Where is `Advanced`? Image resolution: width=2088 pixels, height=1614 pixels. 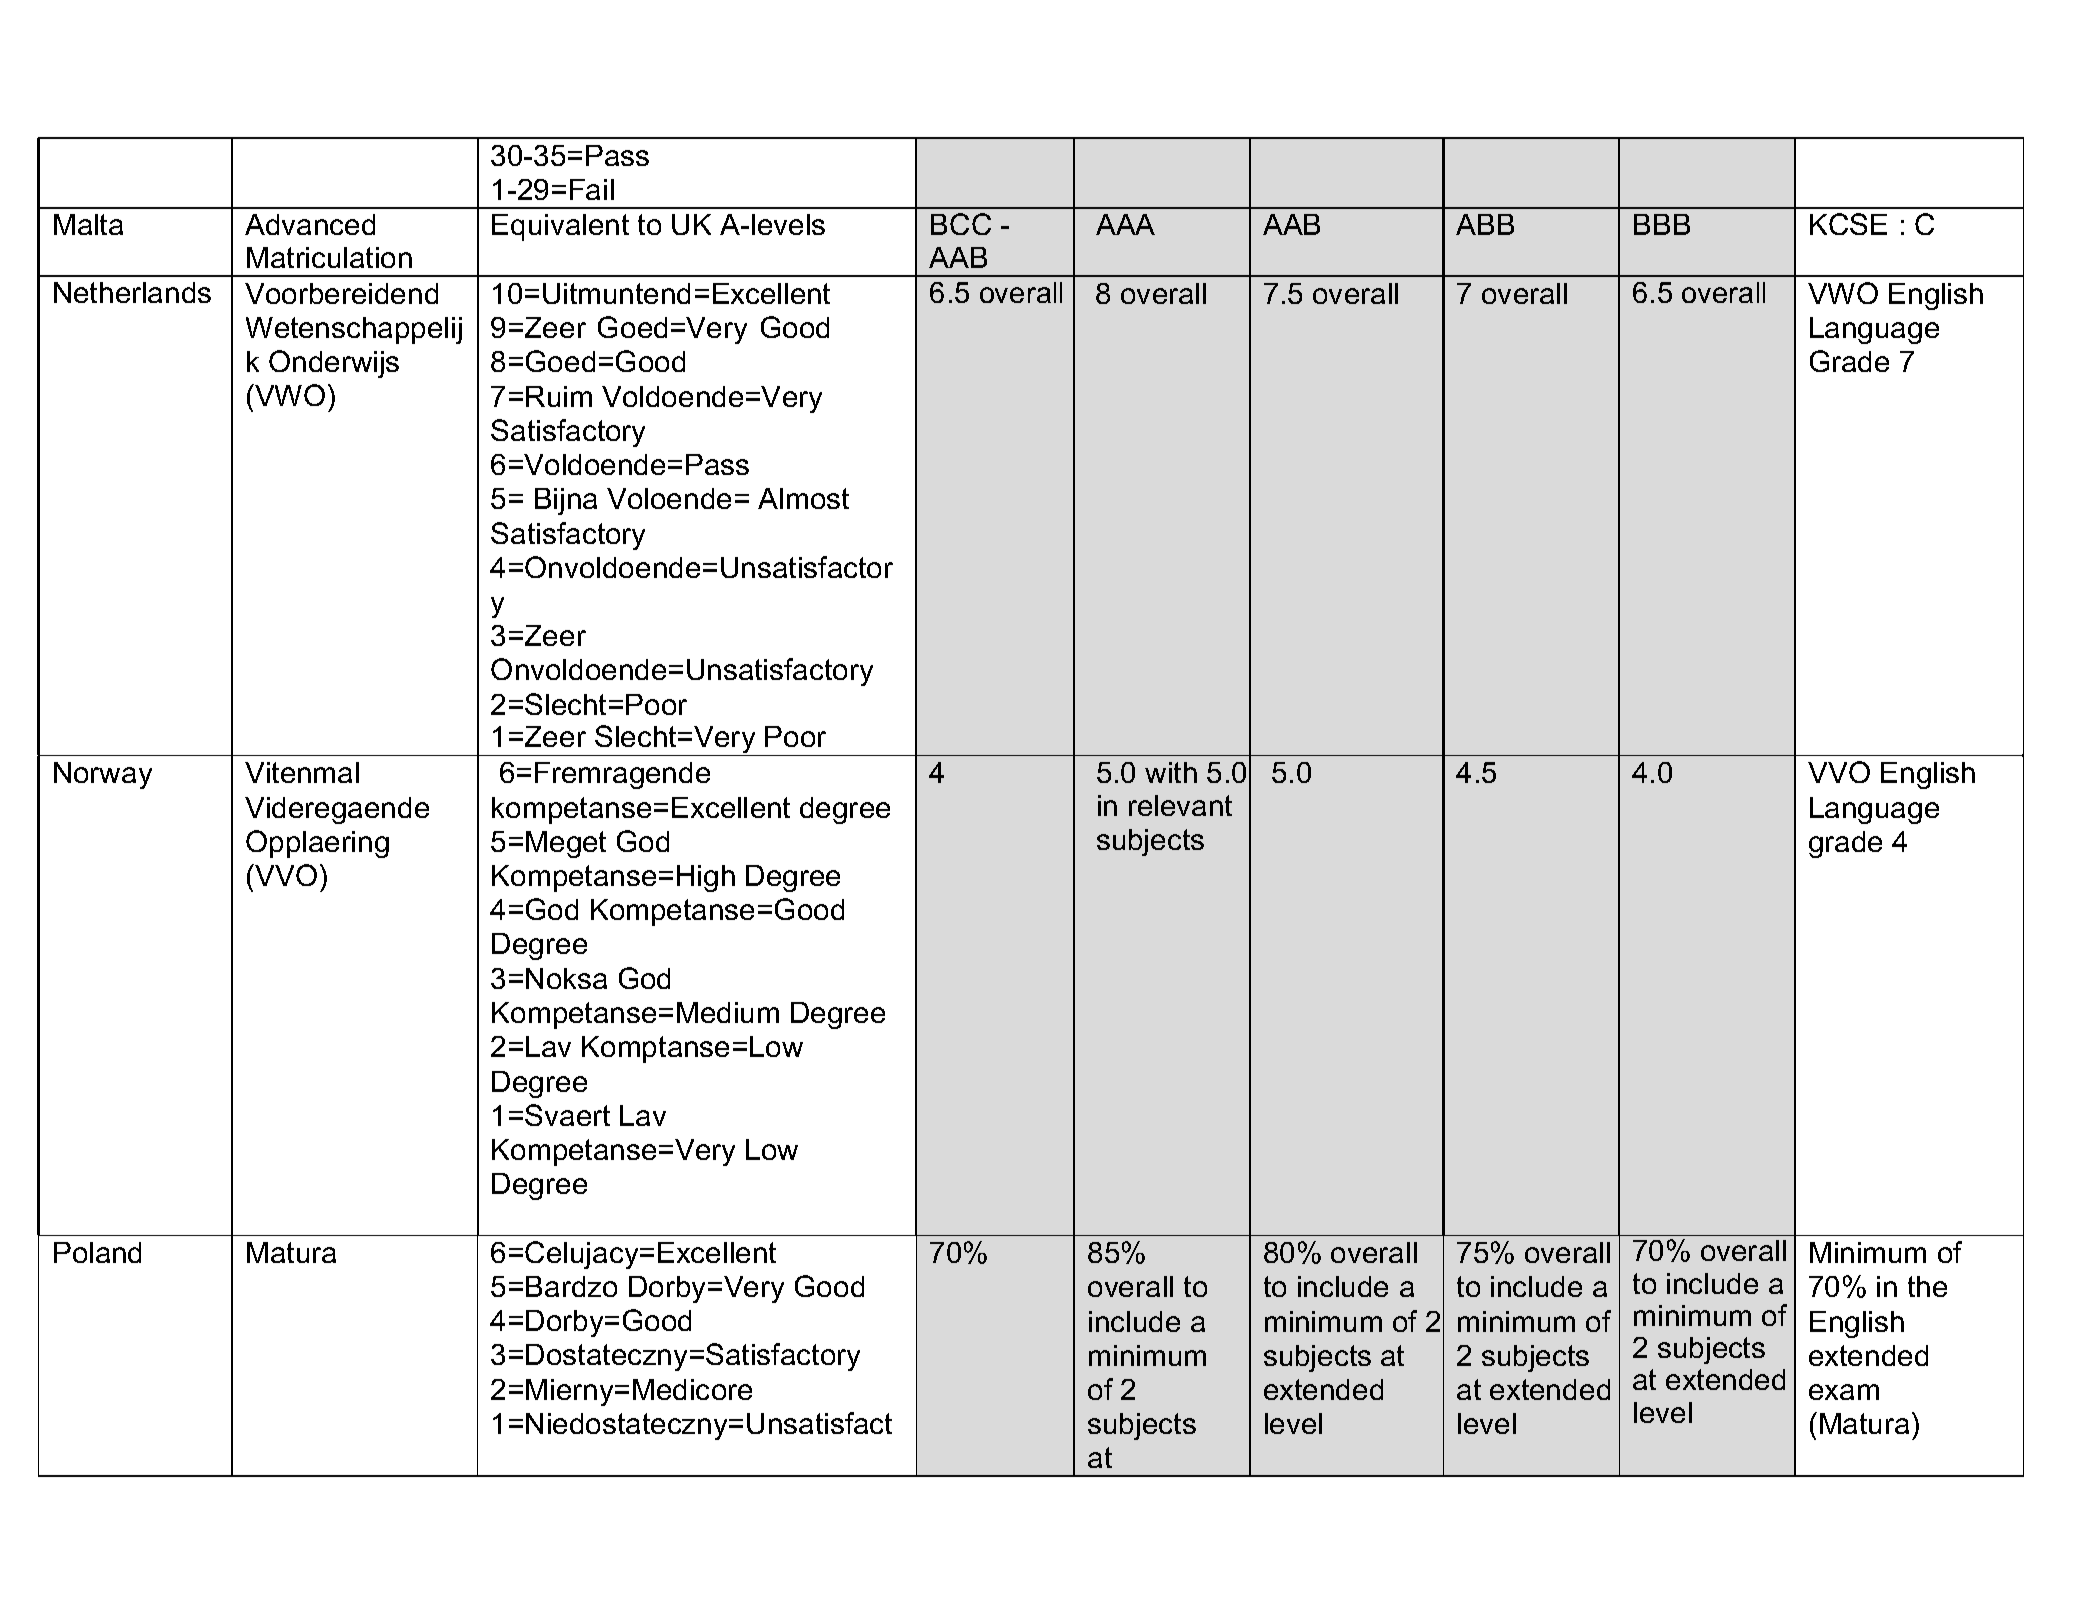
Advanced is located at coordinates (310, 224).
